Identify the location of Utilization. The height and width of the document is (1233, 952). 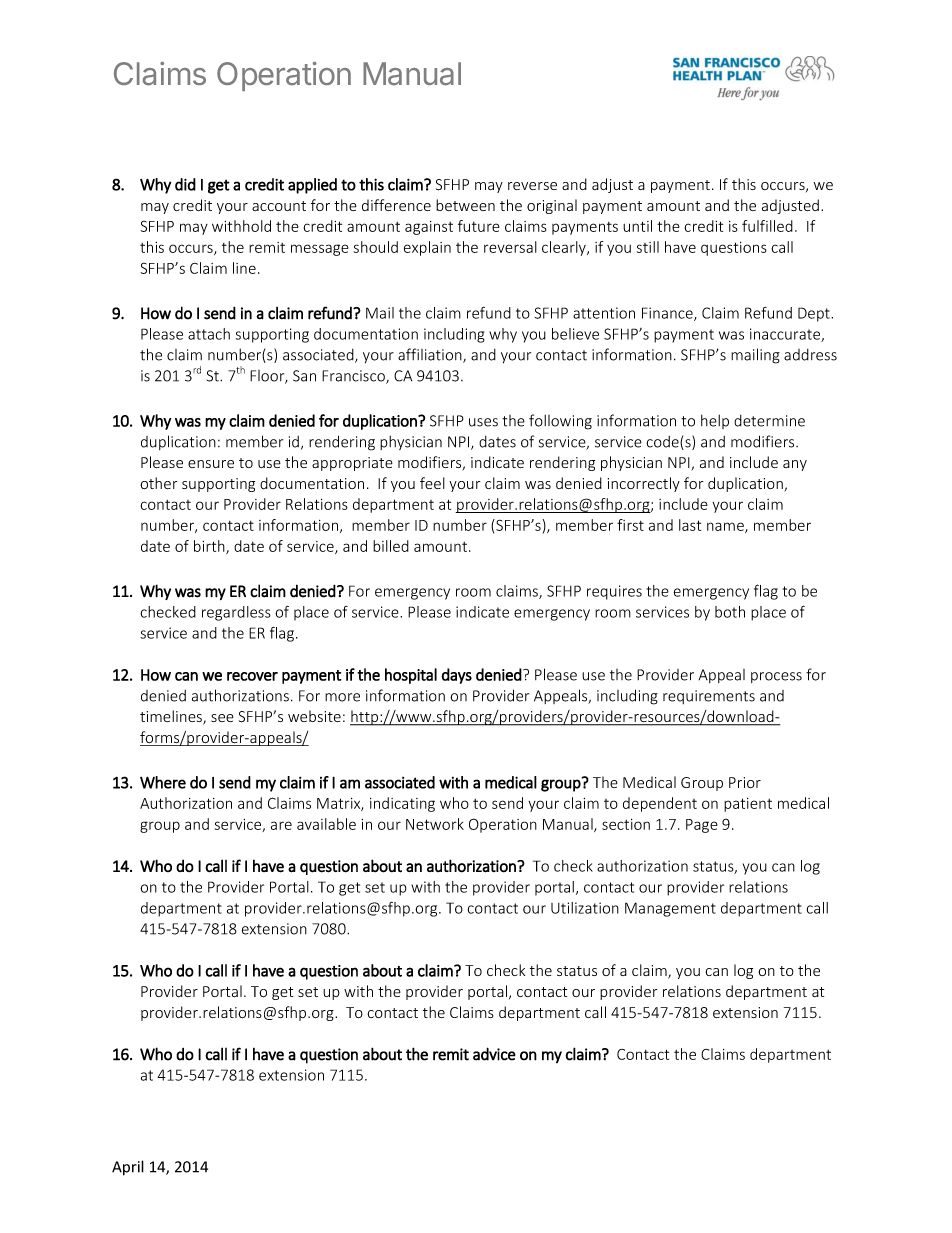
(585, 908).
